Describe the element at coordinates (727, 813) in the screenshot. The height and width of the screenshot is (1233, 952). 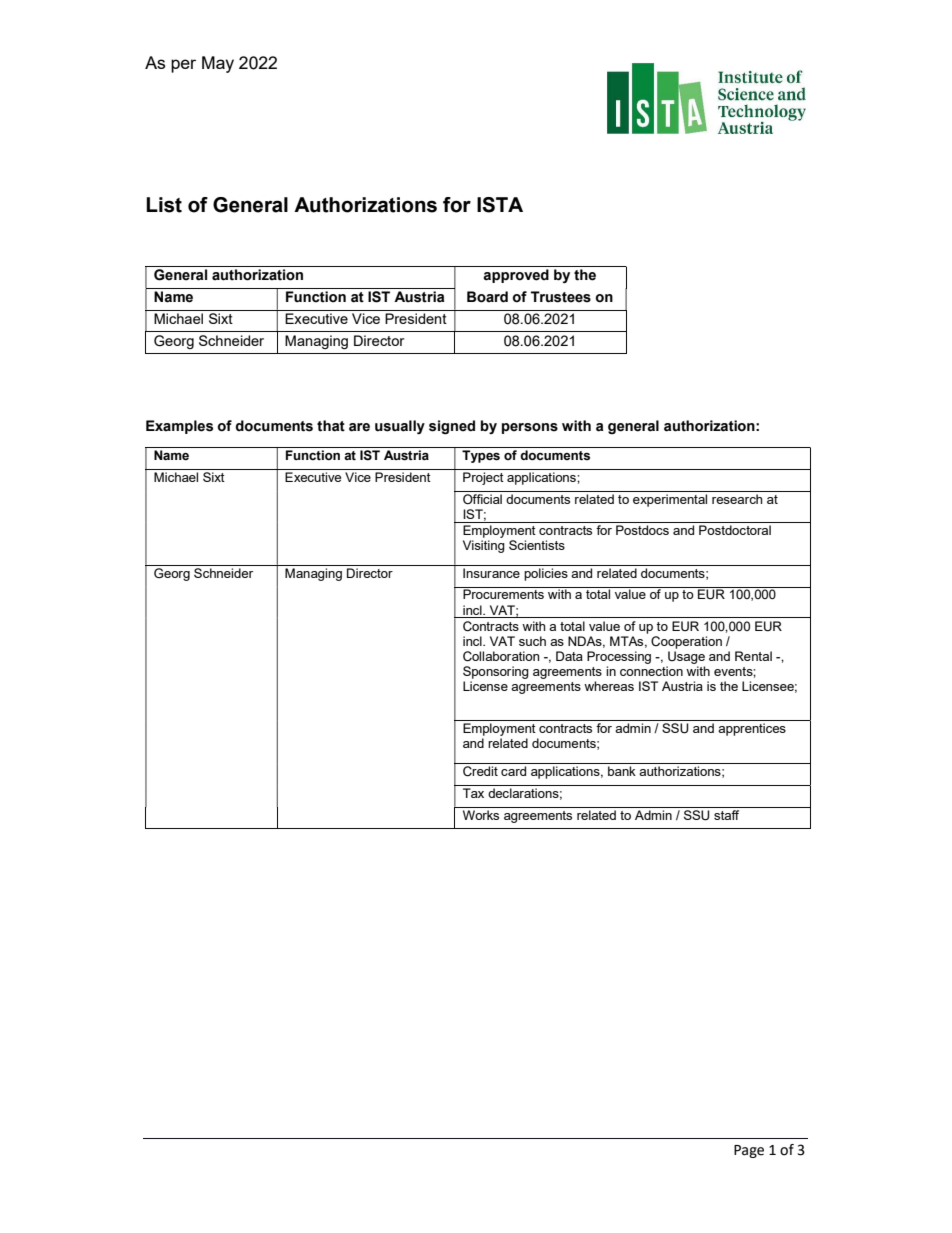
I see `staff` at that location.
